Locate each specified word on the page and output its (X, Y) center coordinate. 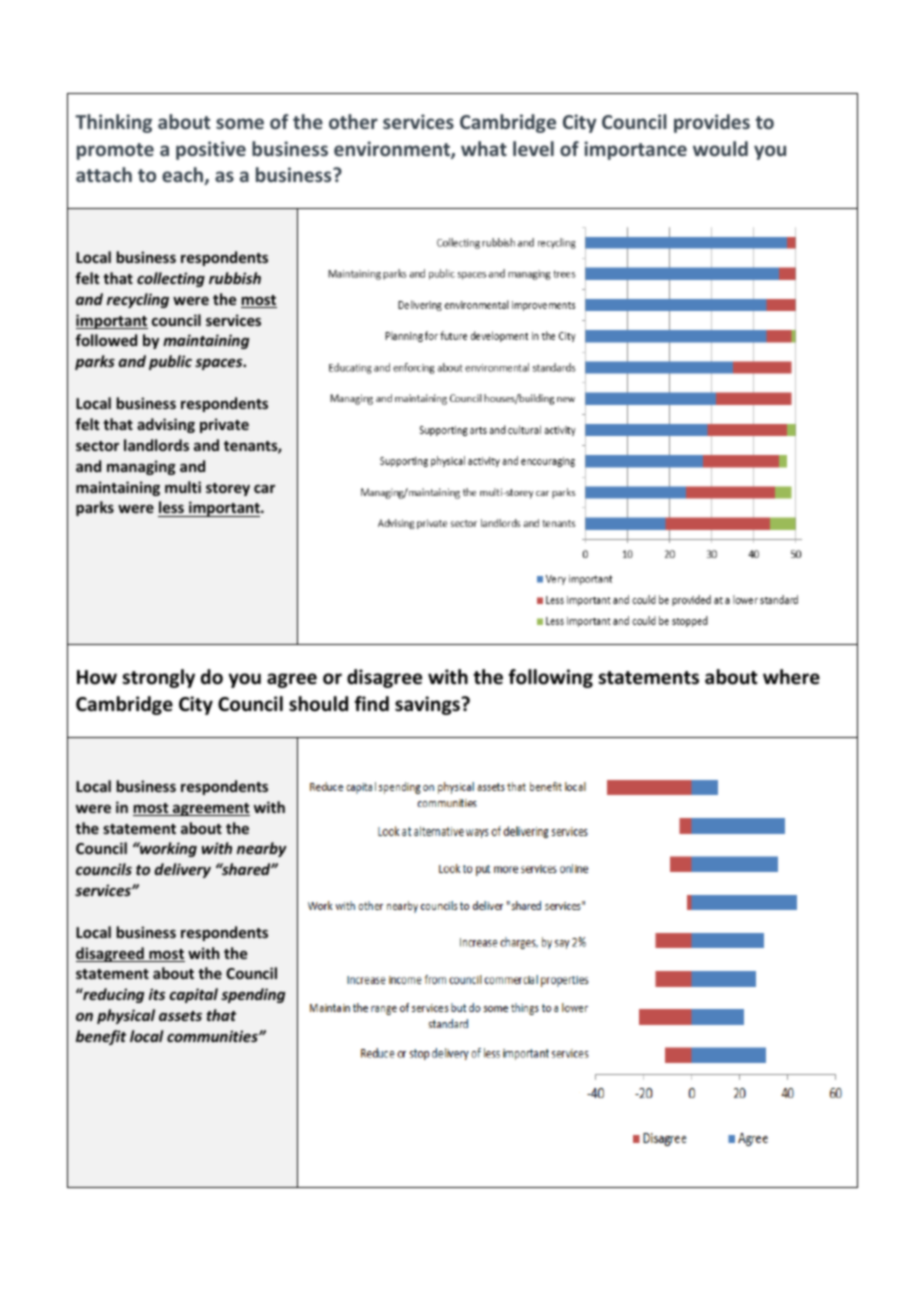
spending (253, 995)
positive (211, 150)
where (791, 677)
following (550, 678)
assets (180, 1016)
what (484, 148)
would (720, 148)
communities (213, 1036)
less (172, 509)
